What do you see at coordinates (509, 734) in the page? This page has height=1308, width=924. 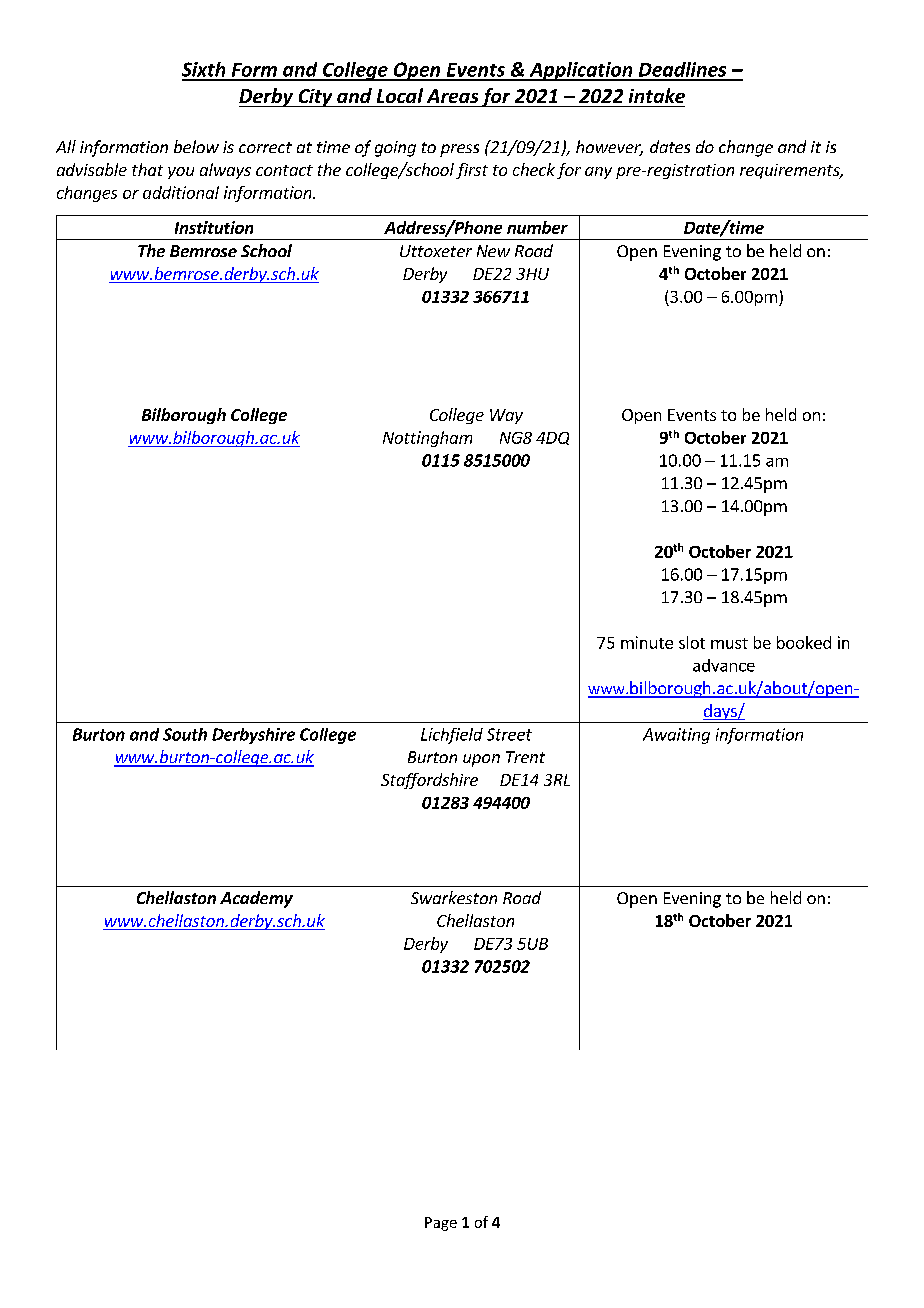 I see `Street` at bounding box center [509, 734].
